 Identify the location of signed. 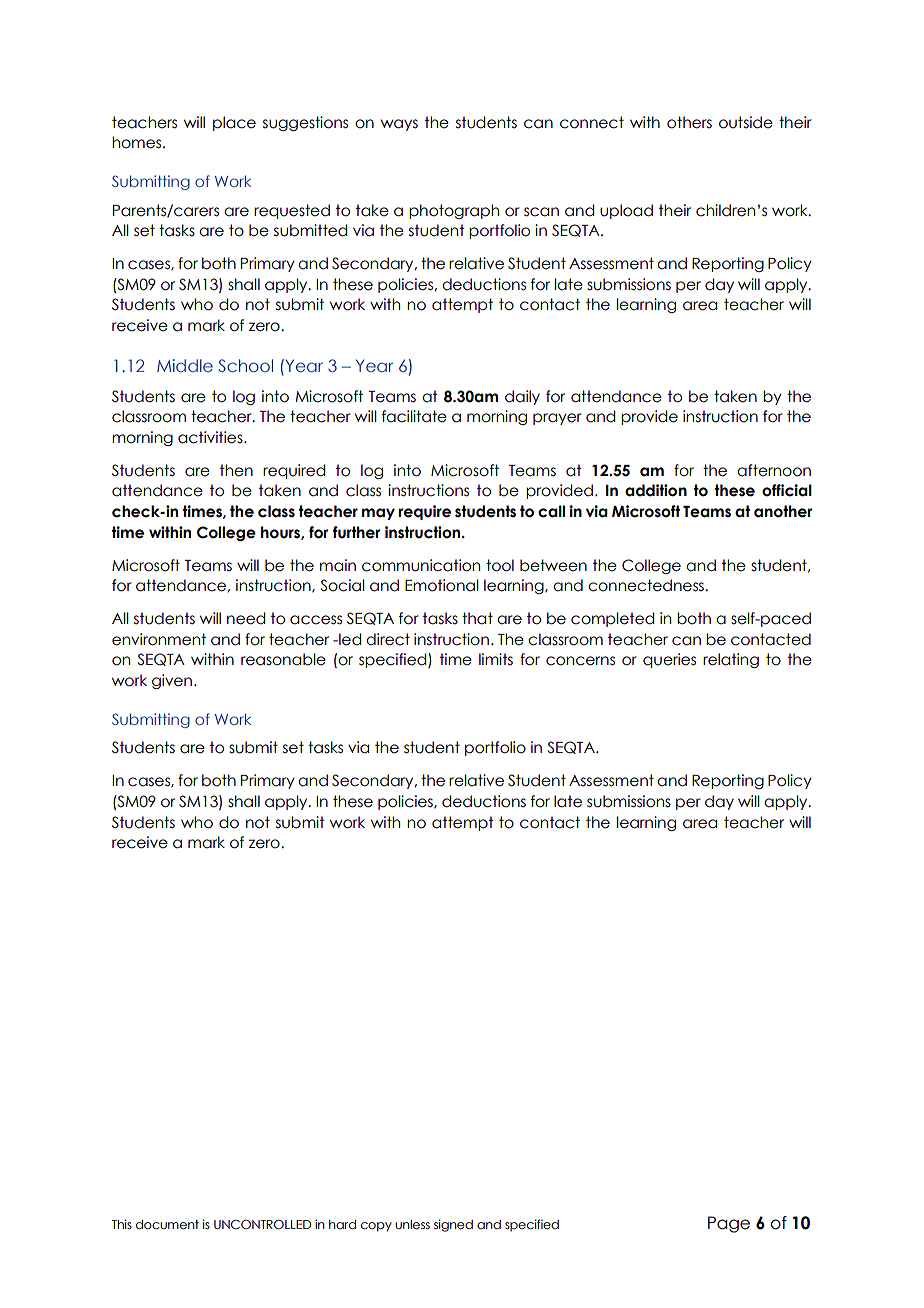
(453, 1225).
